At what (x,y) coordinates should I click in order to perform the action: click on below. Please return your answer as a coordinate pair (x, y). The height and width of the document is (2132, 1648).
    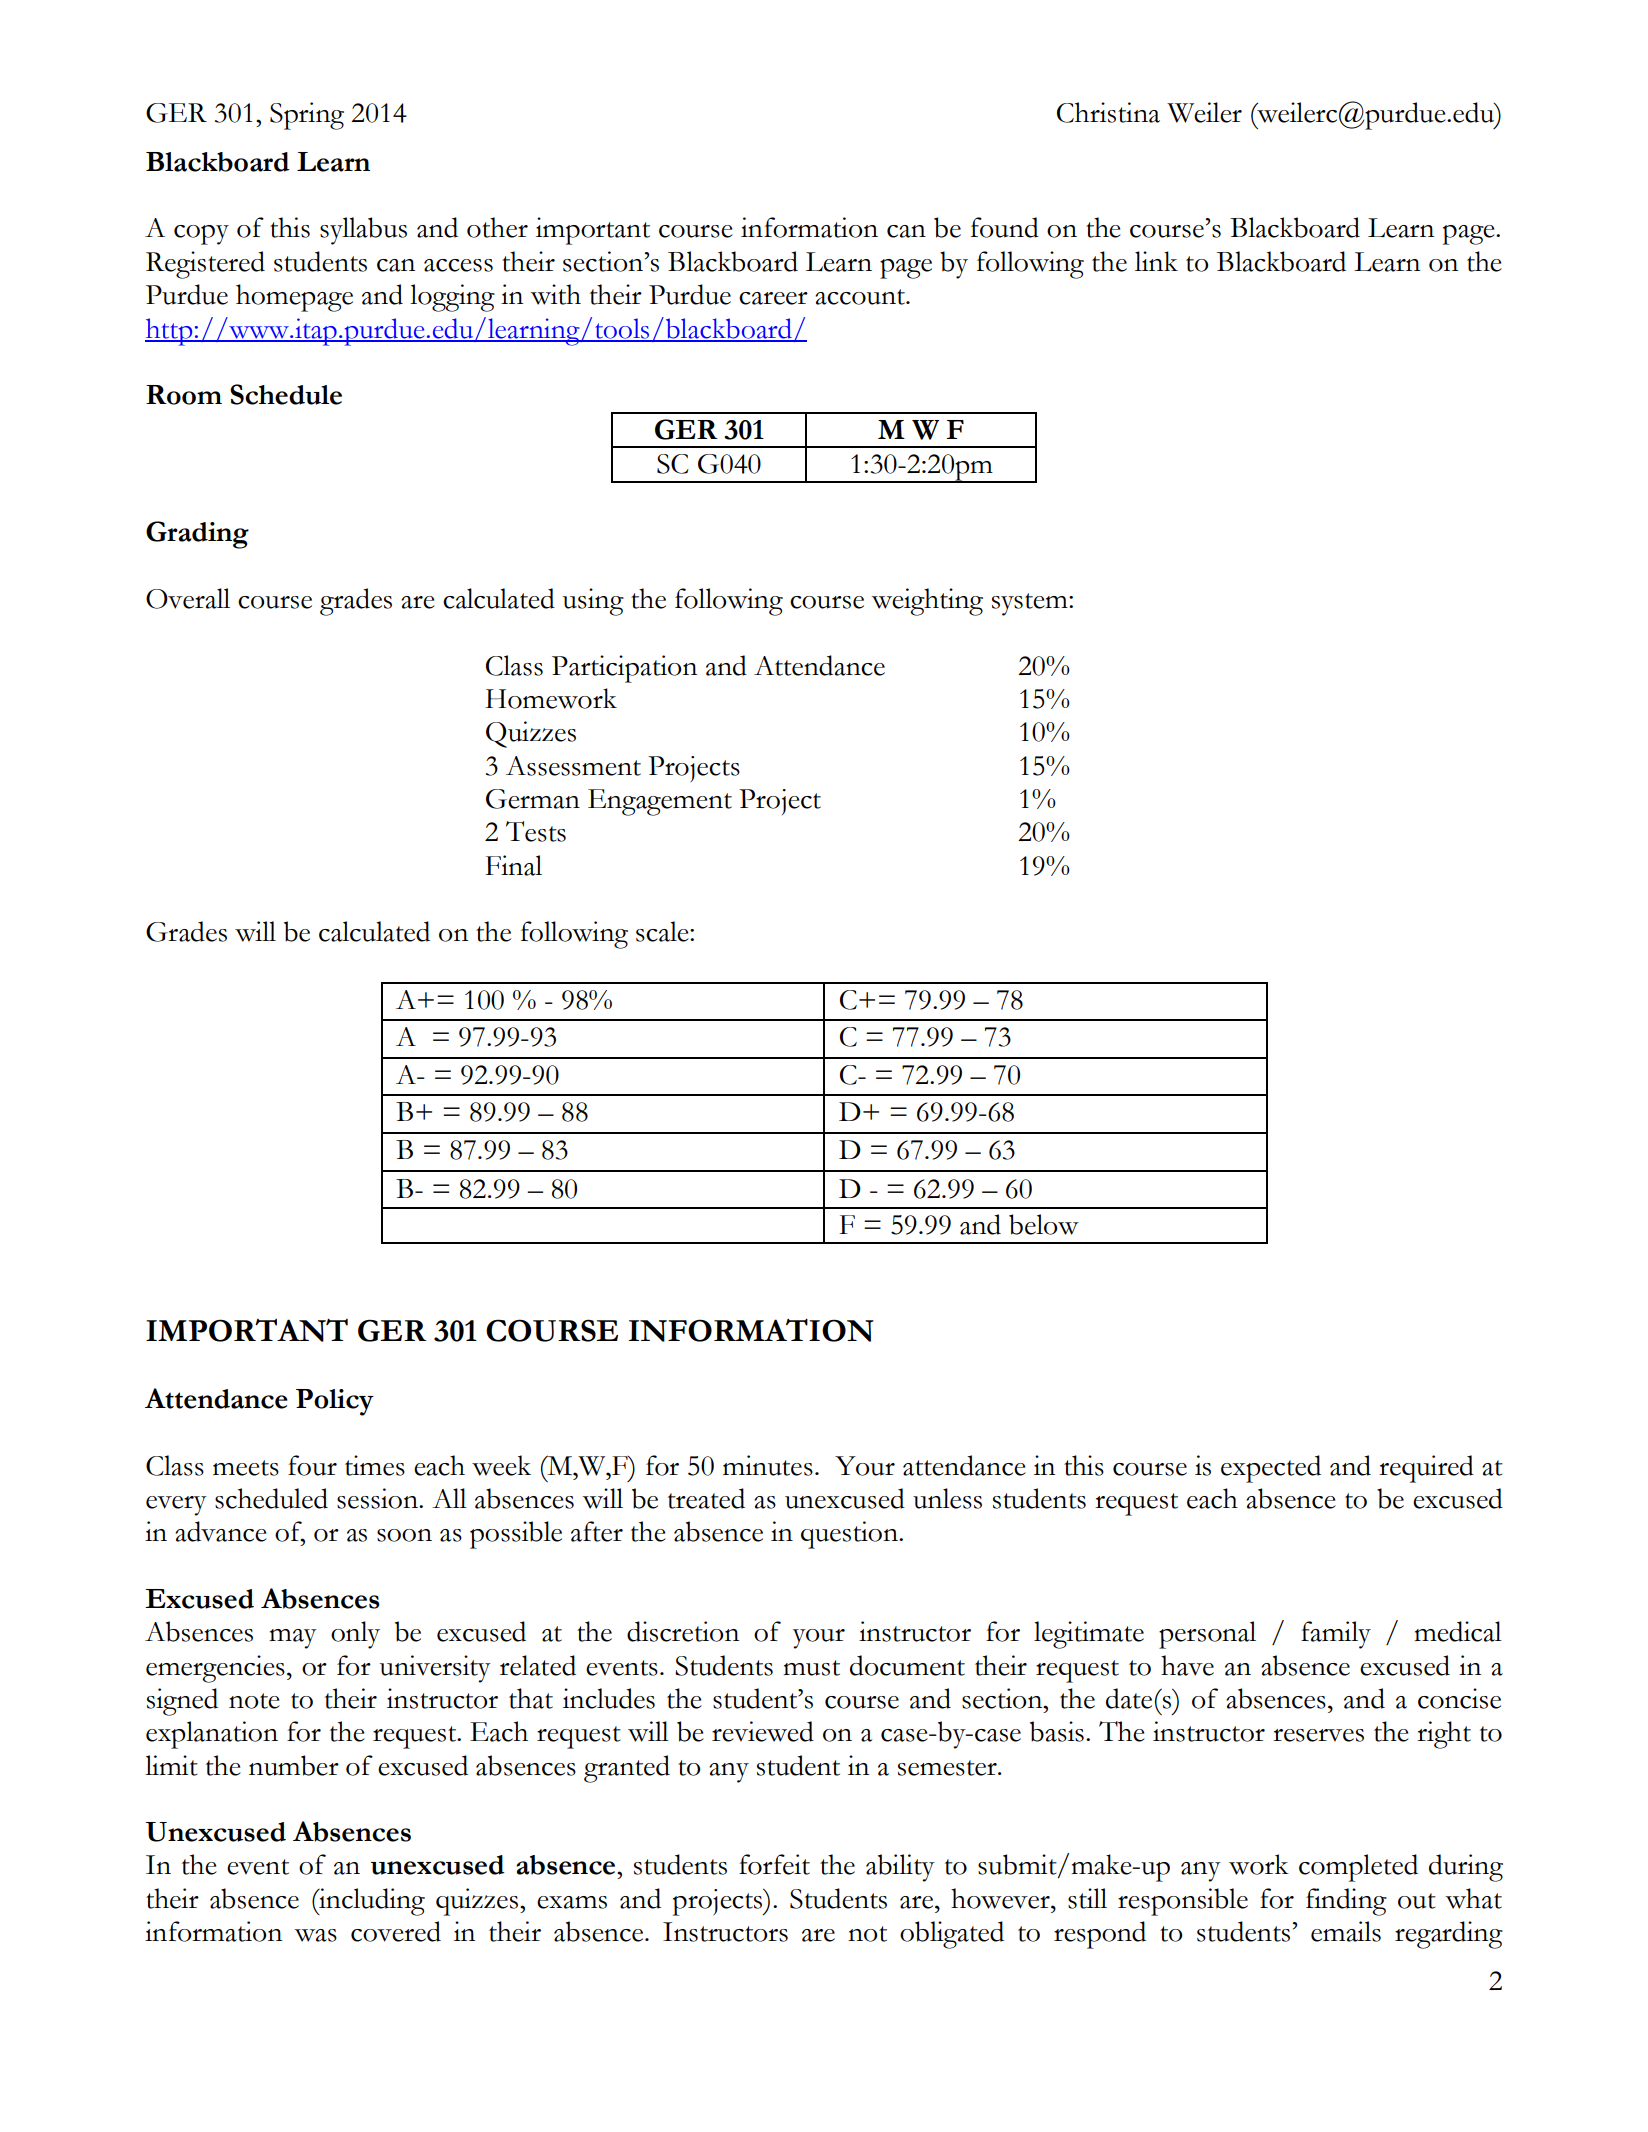
    Looking at the image, I should click on (1044, 1224).
